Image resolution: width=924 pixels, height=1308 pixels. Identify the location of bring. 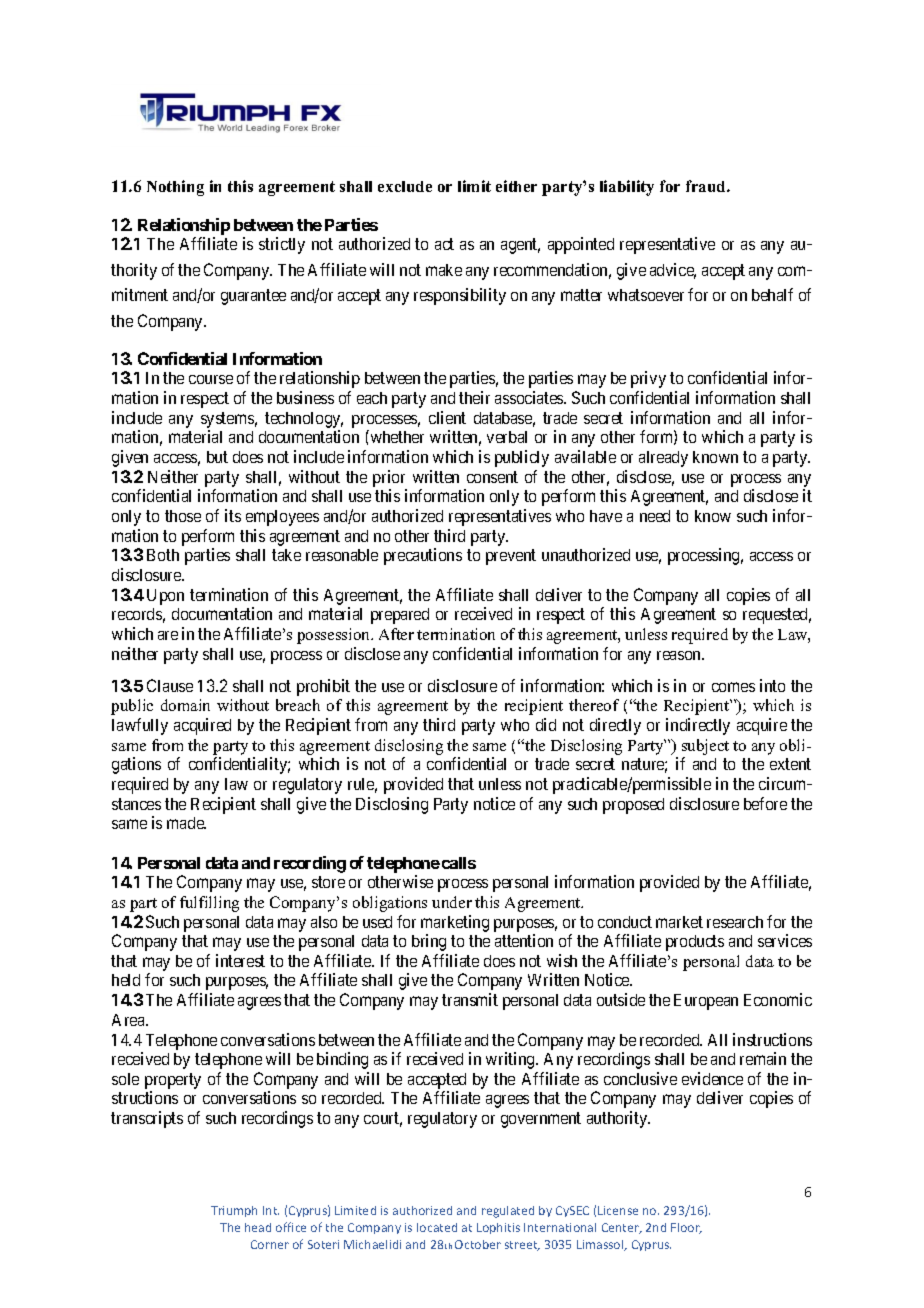
(429, 942).
